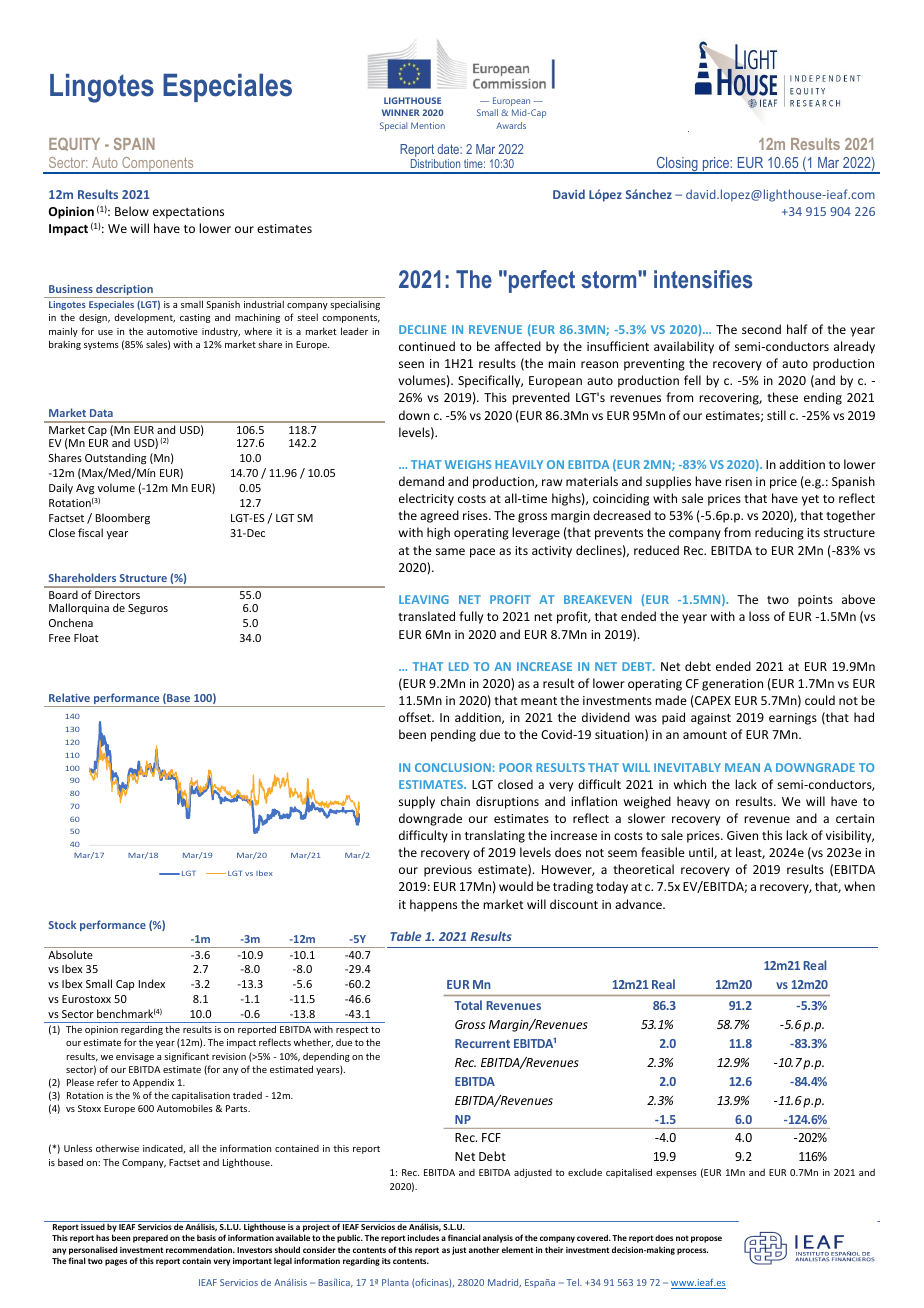  I want to click on date, so click(449, 149).
